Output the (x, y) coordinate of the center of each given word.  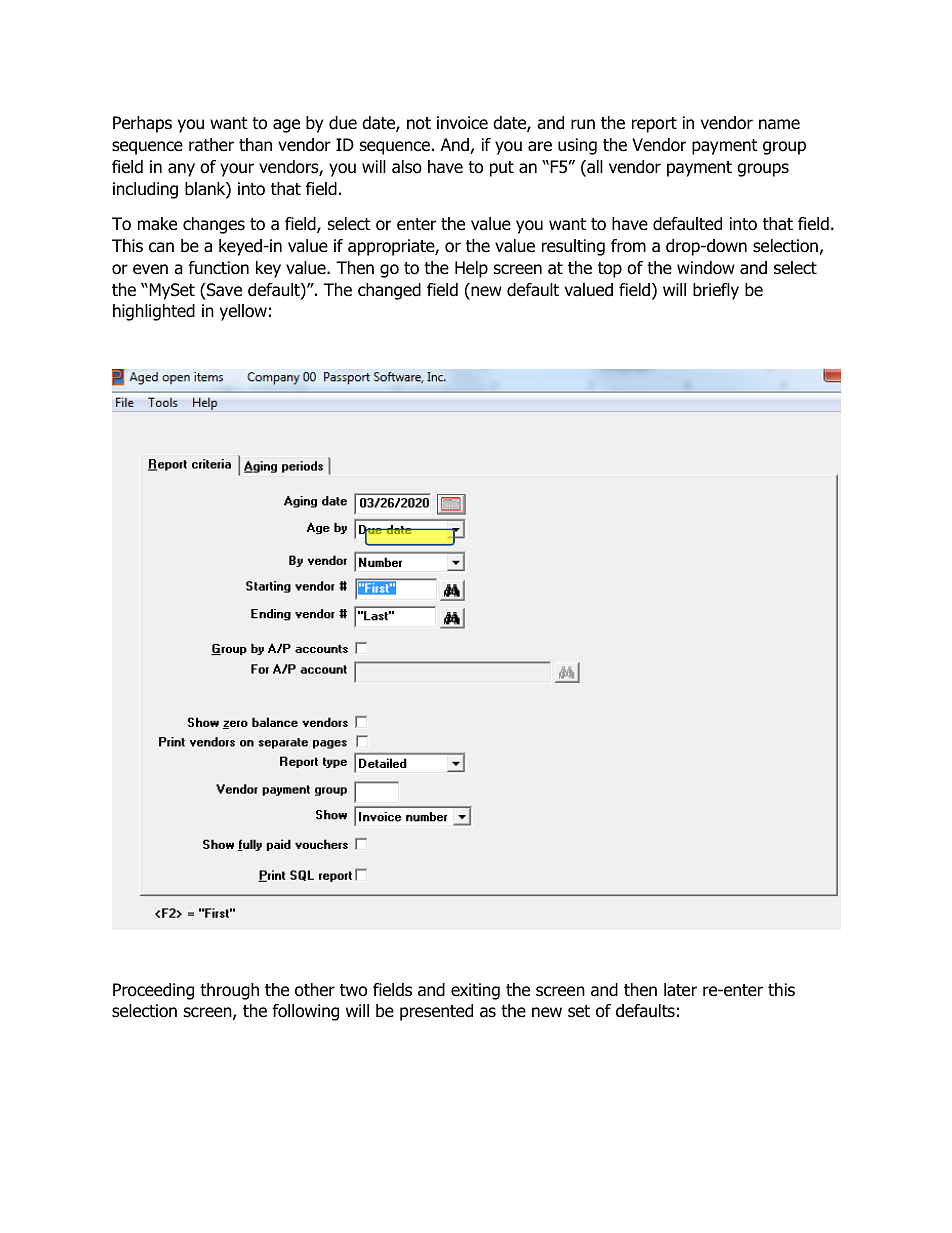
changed (389, 291)
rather (211, 145)
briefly (716, 291)
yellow (243, 312)
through (229, 991)
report (654, 125)
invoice (462, 123)
